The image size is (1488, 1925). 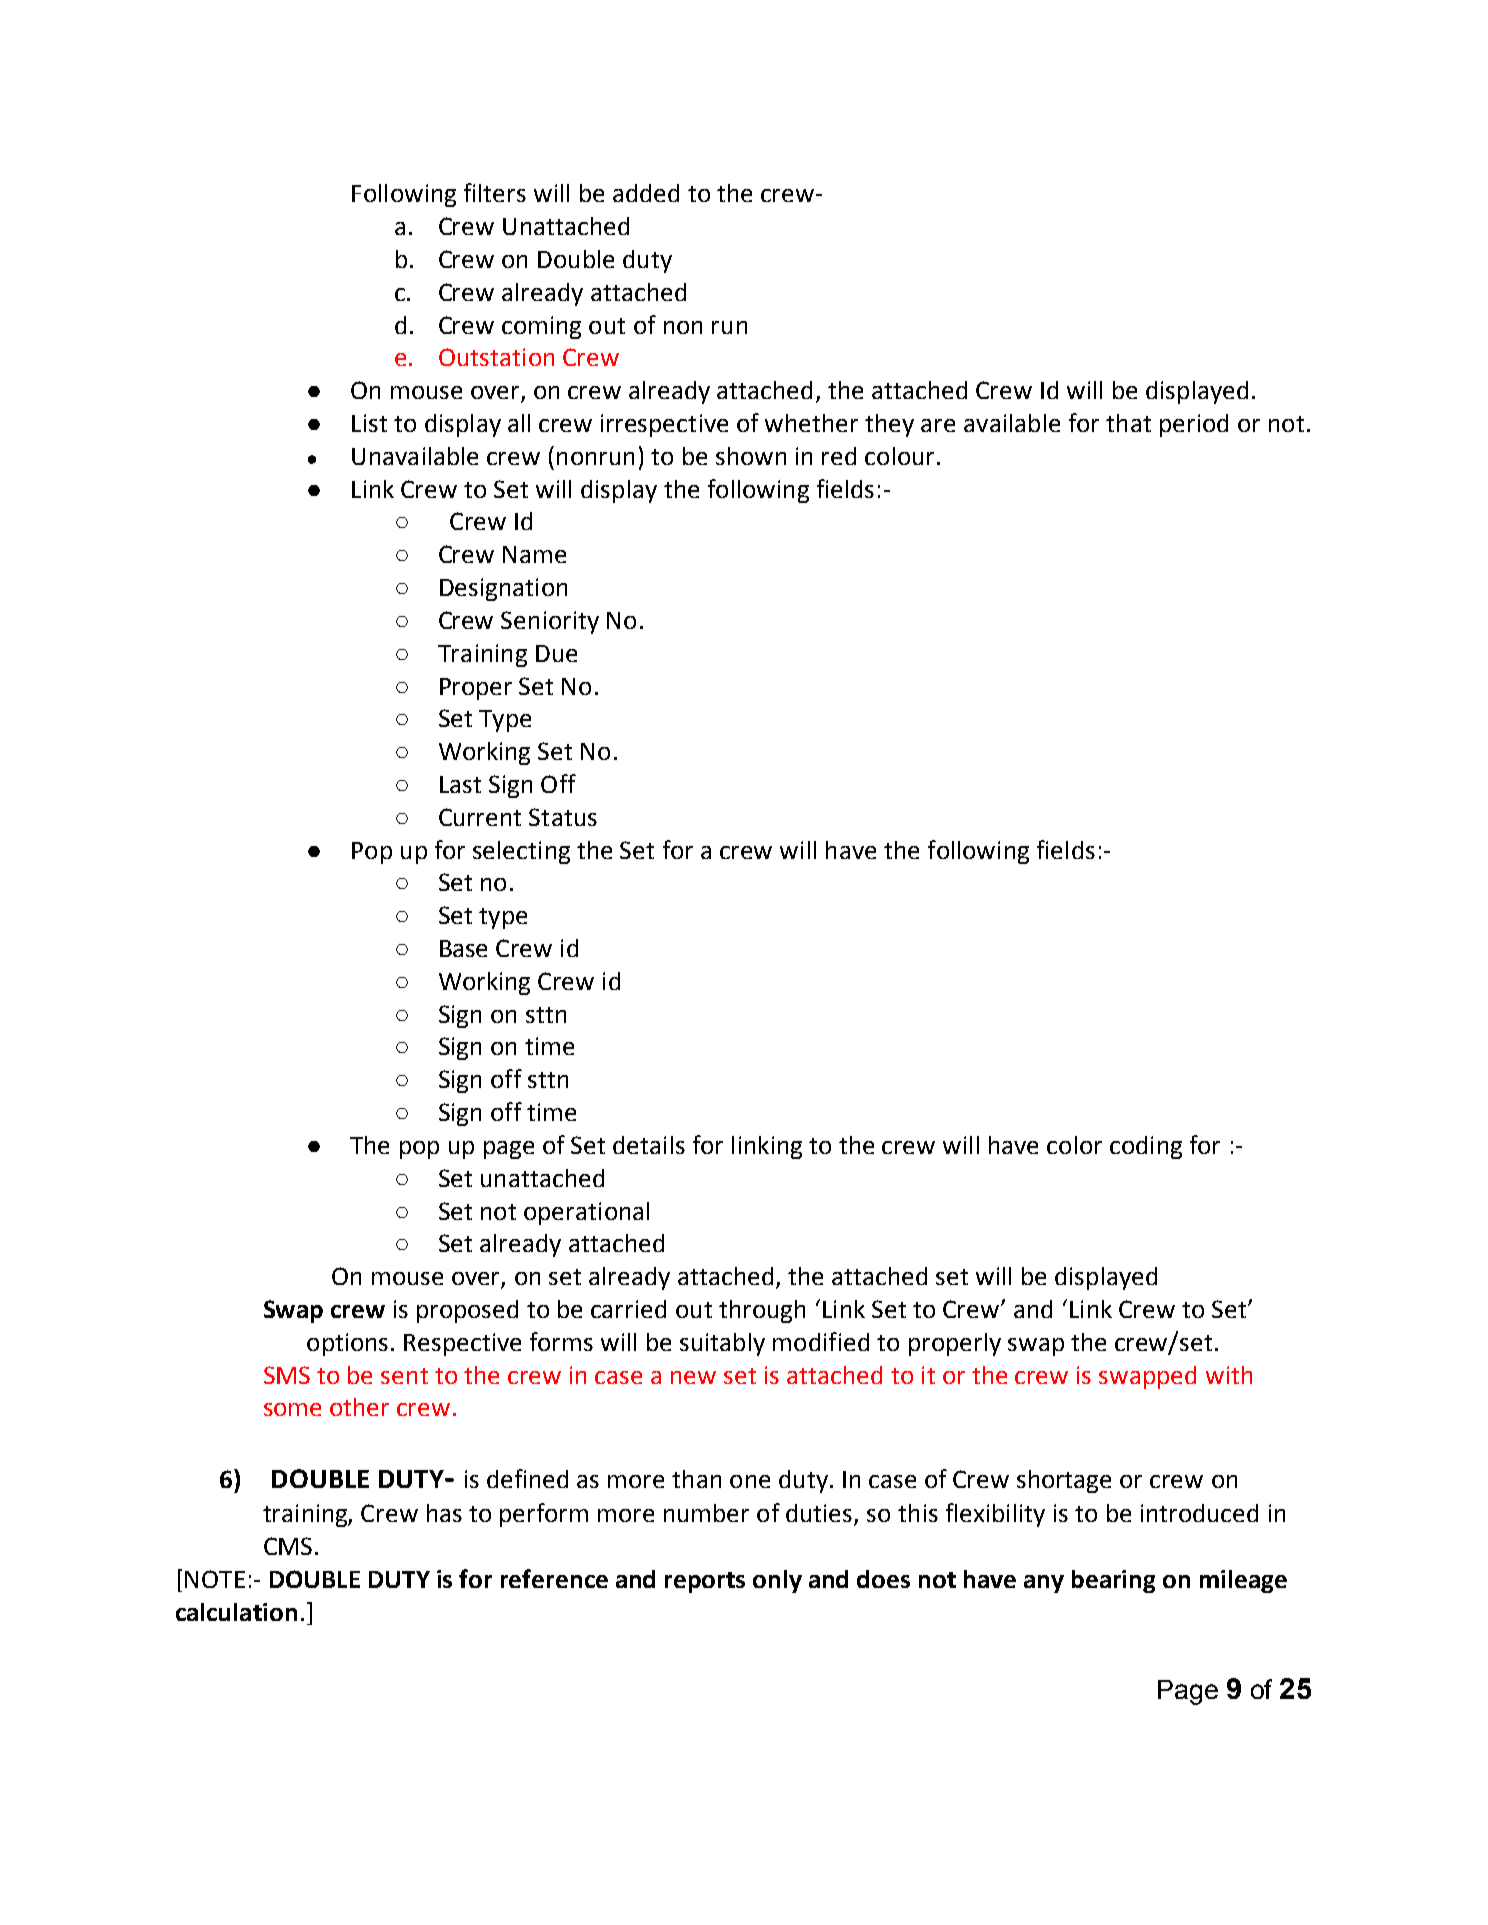 I want to click on CMS, so click(x=288, y=1546).
